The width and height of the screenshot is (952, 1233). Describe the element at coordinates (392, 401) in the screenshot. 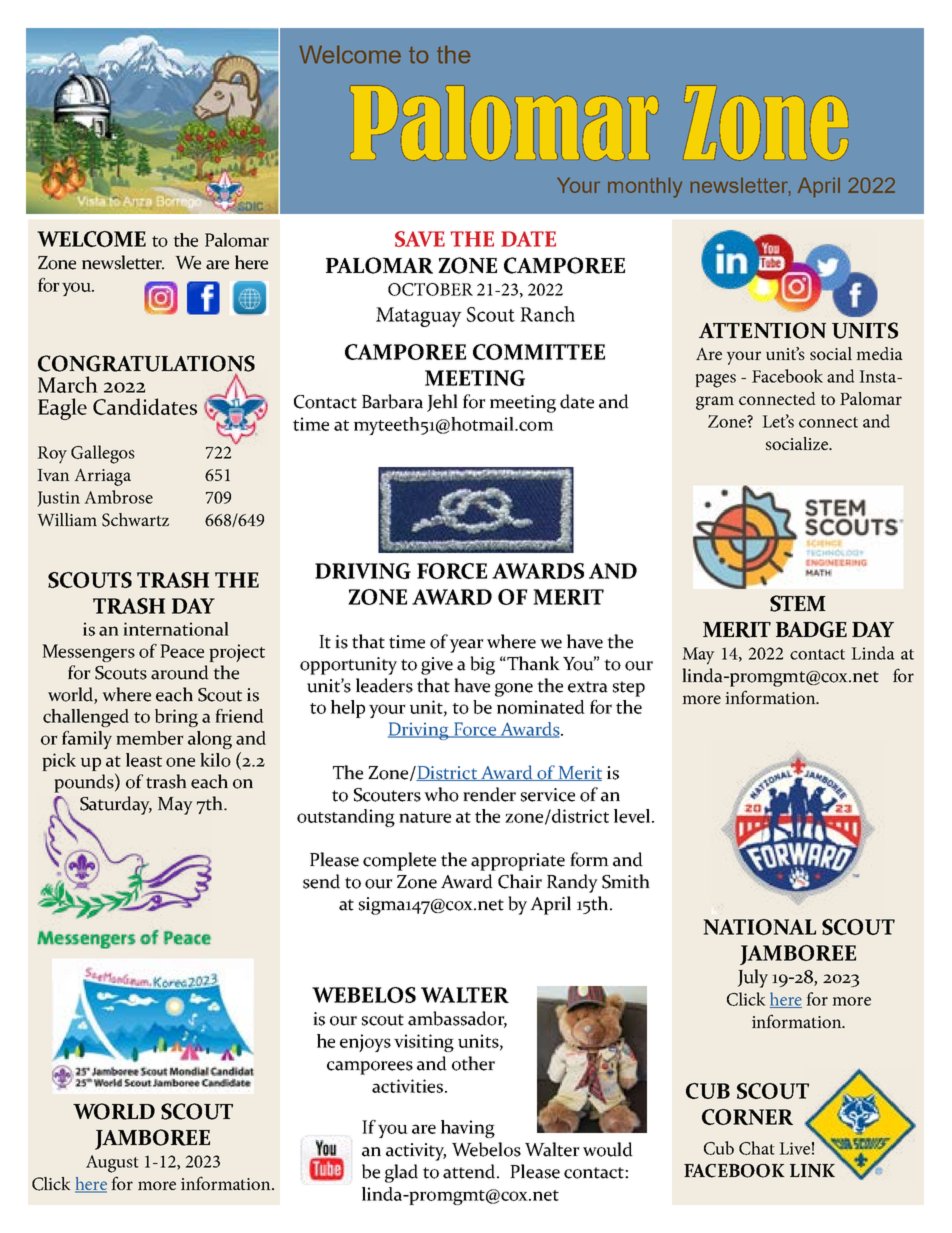

I see `Barbara` at that location.
